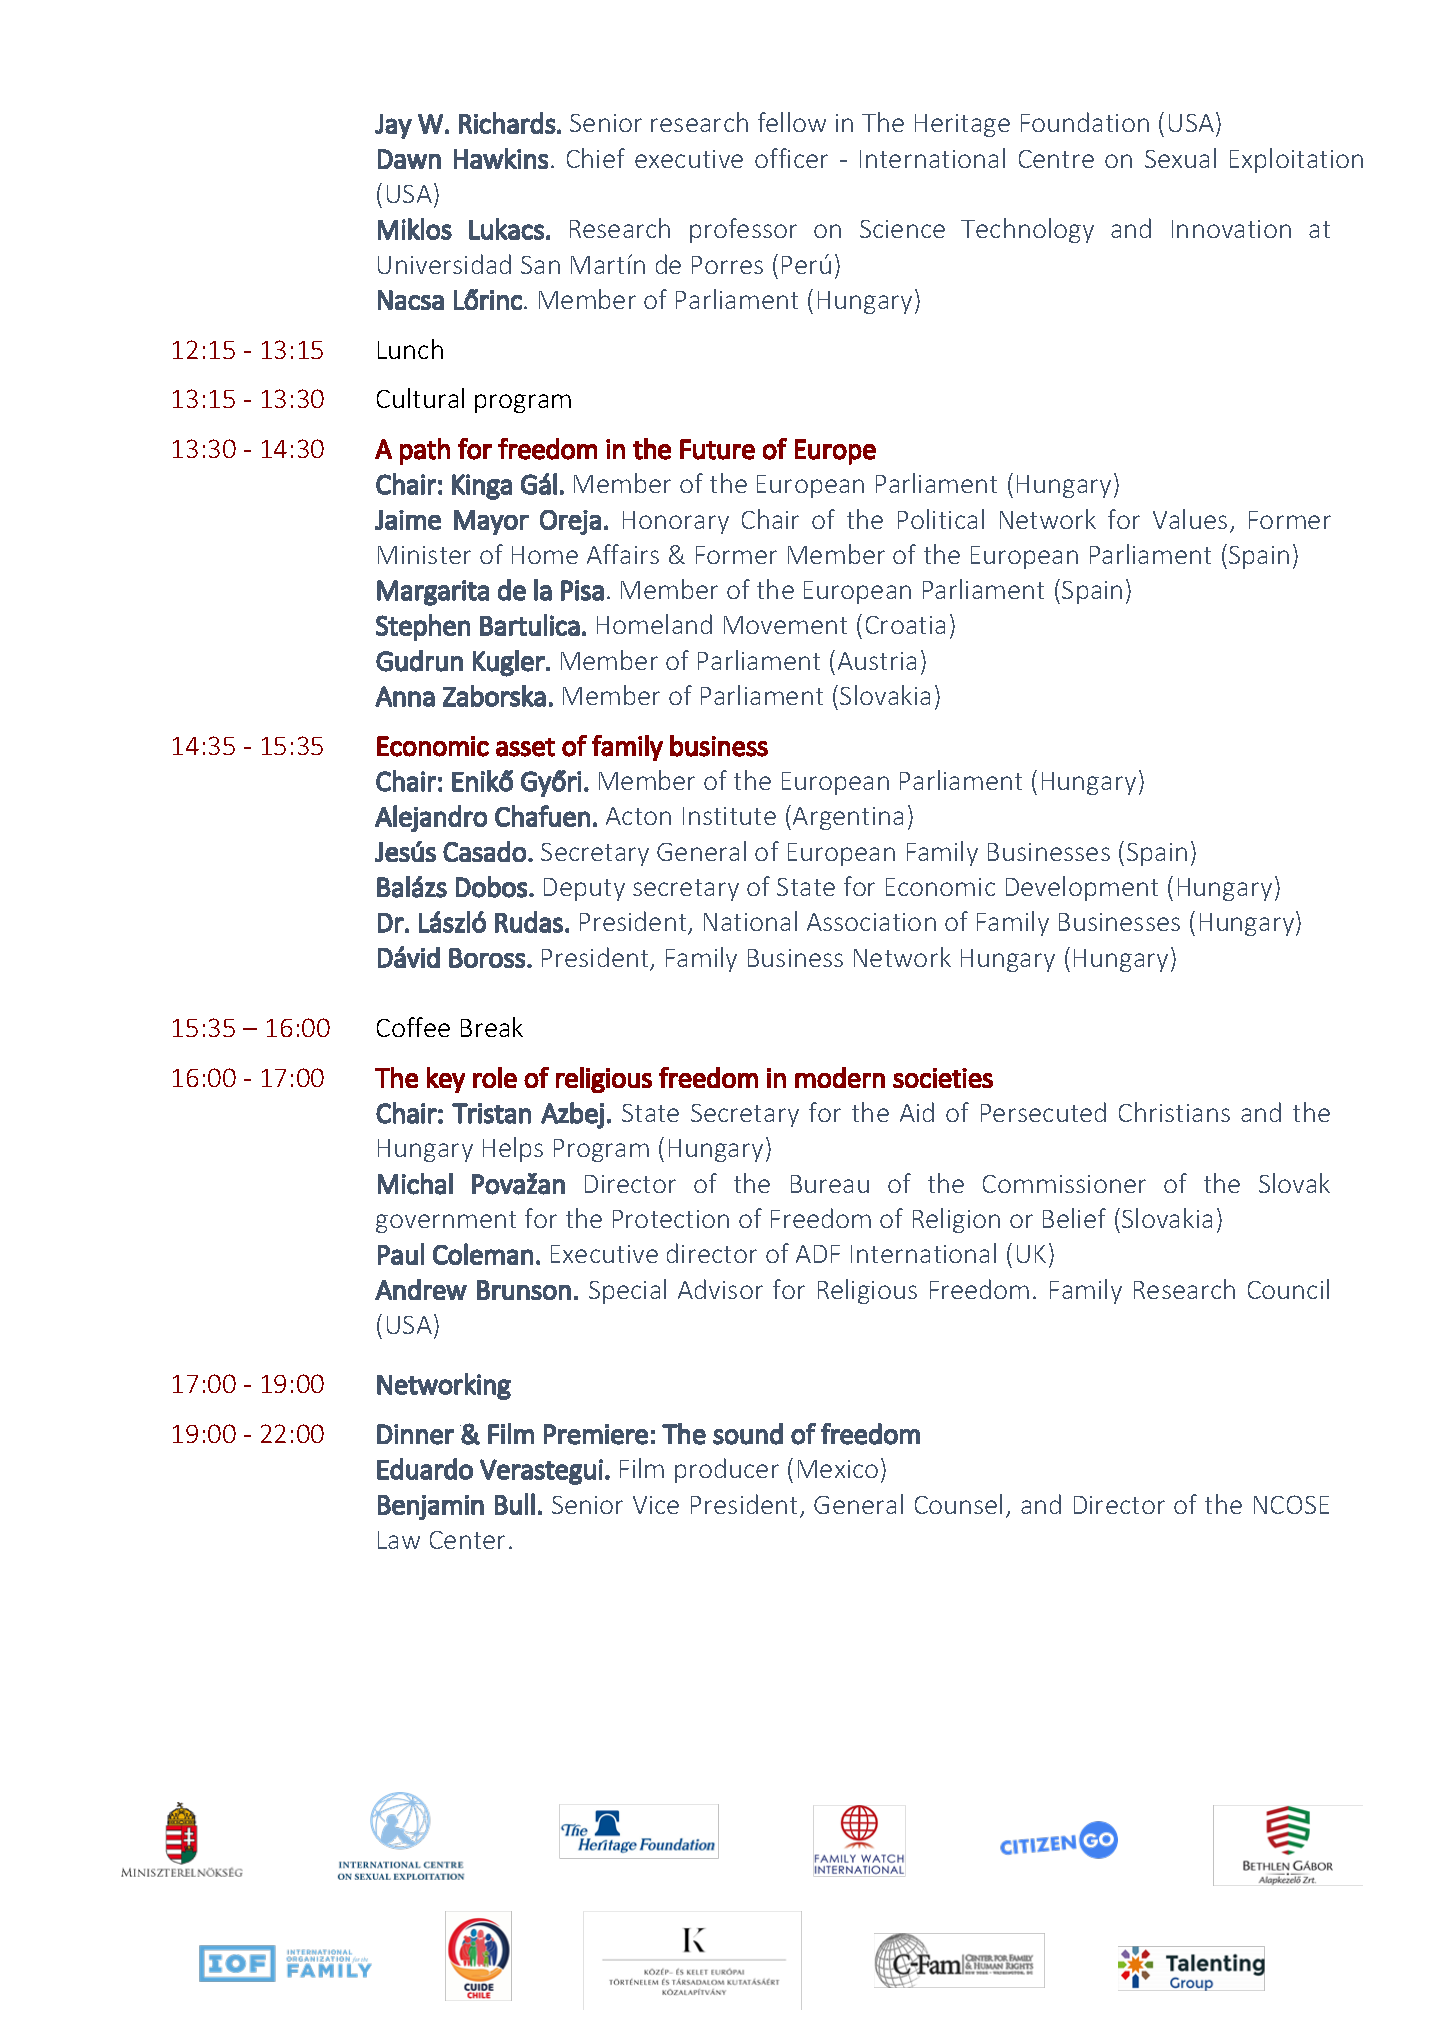 The width and height of the page is (1434, 2028). What do you see at coordinates (431, 818) in the page?
I see `Alejandro` at bounding box center [431, 818].
